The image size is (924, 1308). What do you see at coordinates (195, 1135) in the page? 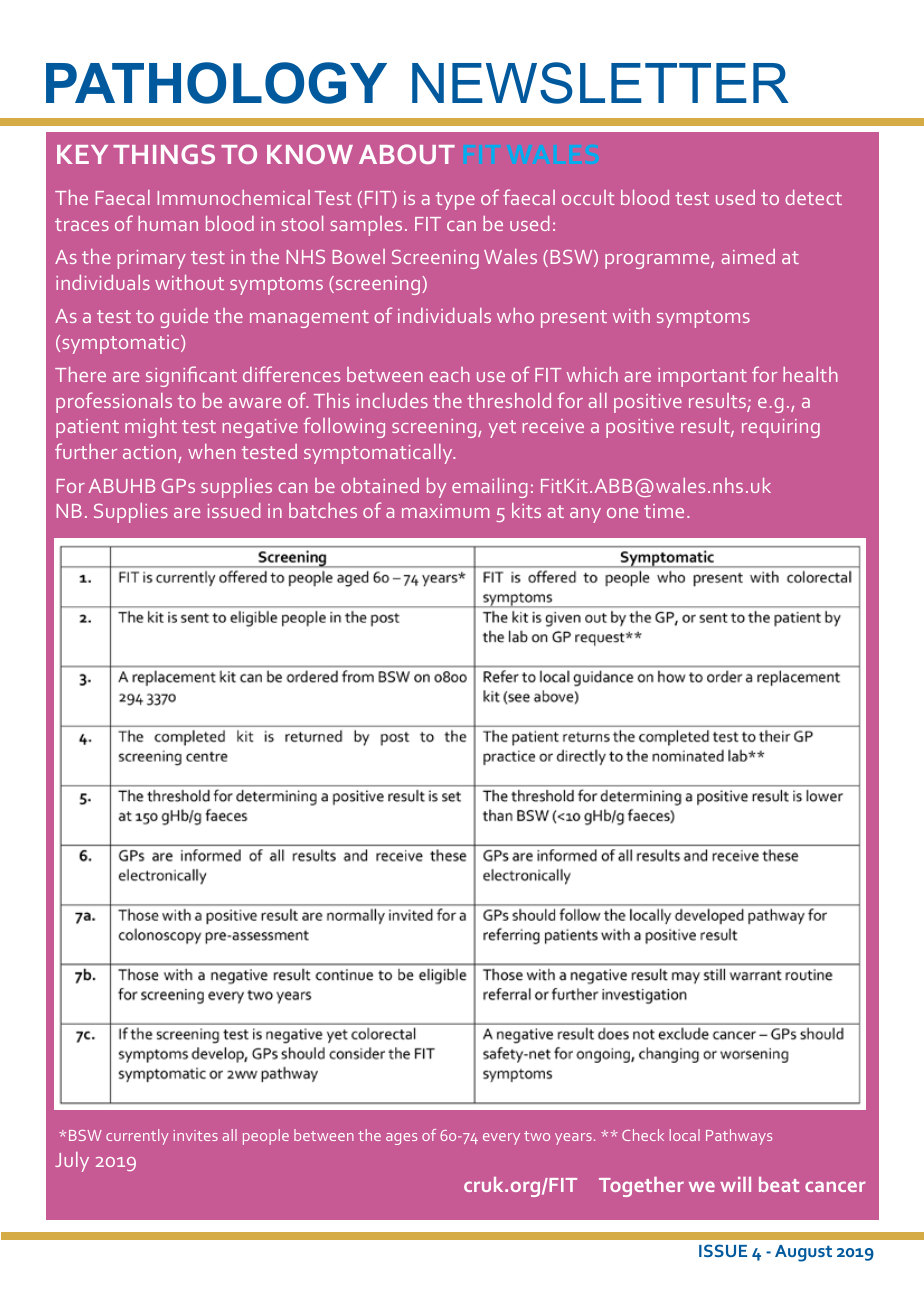
I see `invites` at bounding box center [195, 1135].
